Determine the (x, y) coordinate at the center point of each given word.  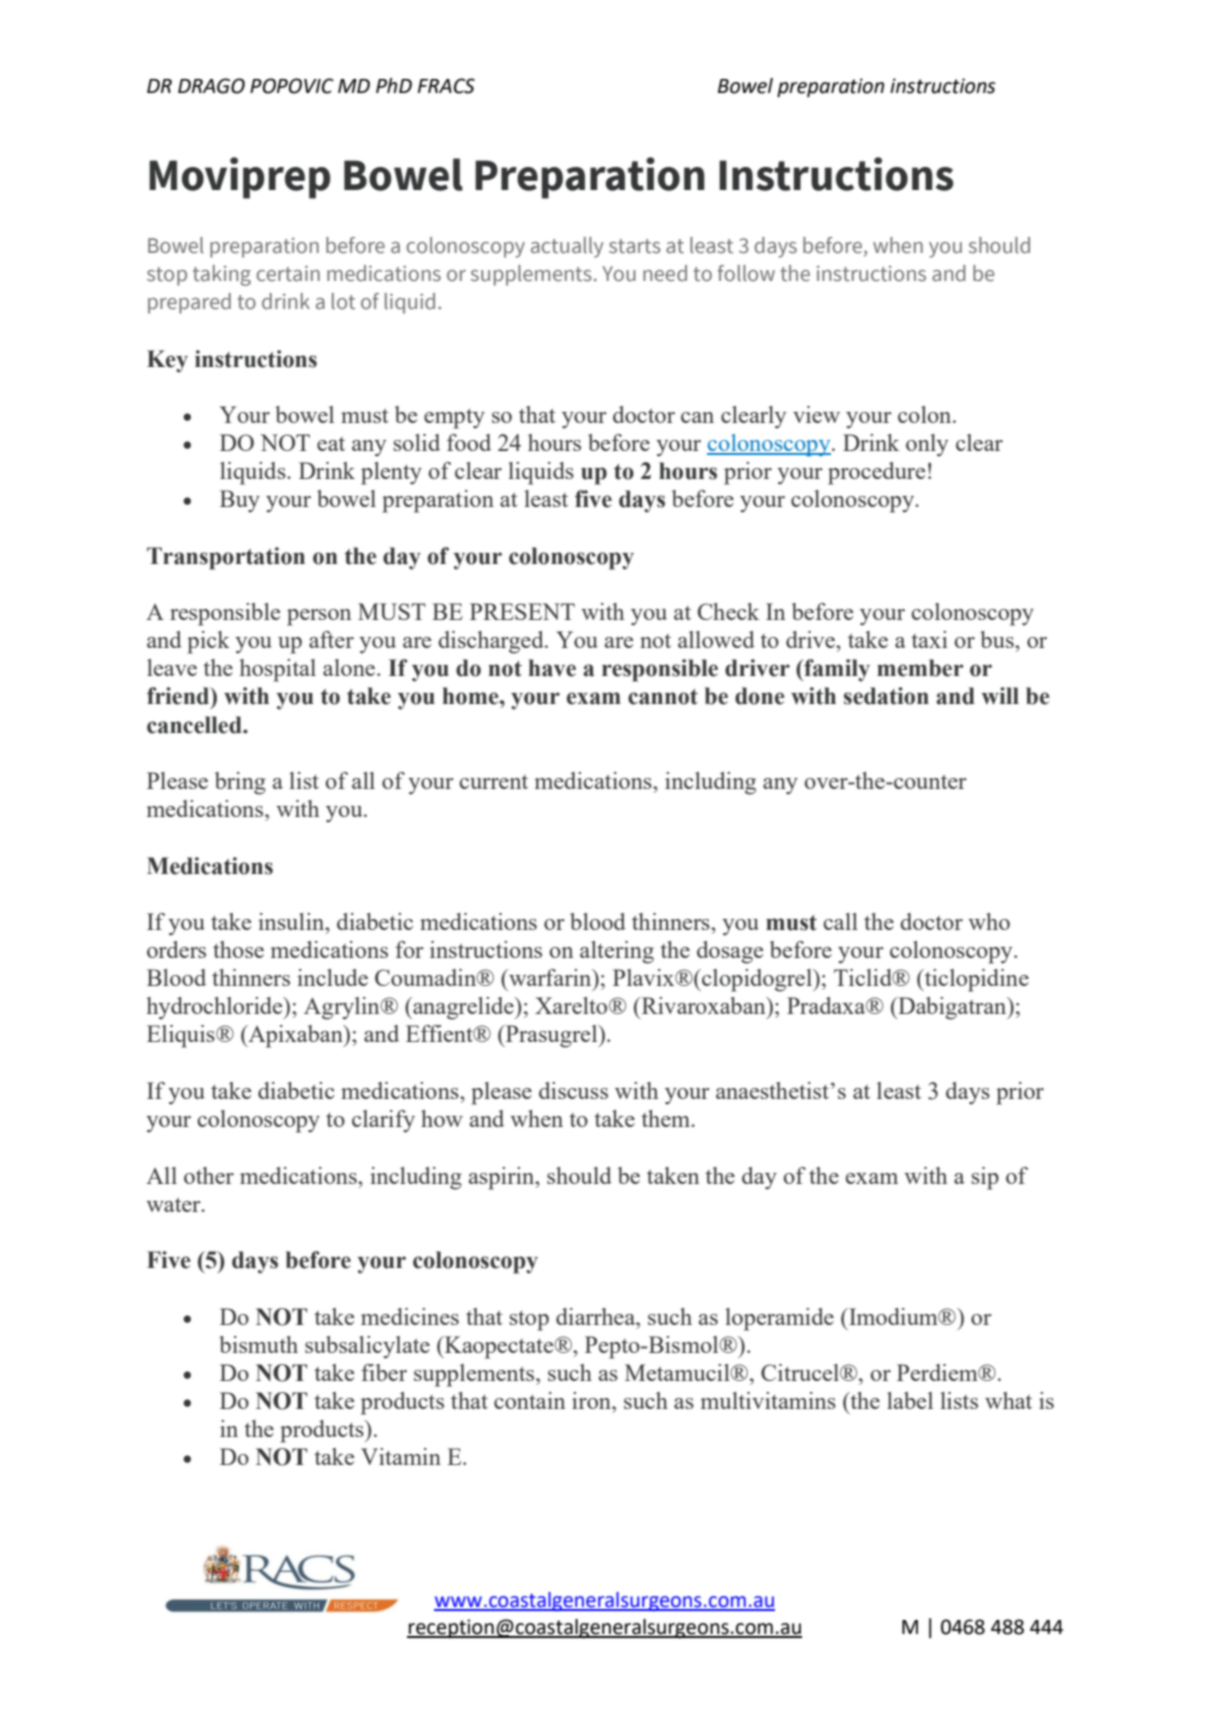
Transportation (226, 558)
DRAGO (211, 86)
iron (592, 1400)
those (238, 949)
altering (617, 952)
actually (567, 247)
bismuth (258, 1344)
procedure (876, 473)
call (840, 921)
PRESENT (522, 611)
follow (746, 273)
